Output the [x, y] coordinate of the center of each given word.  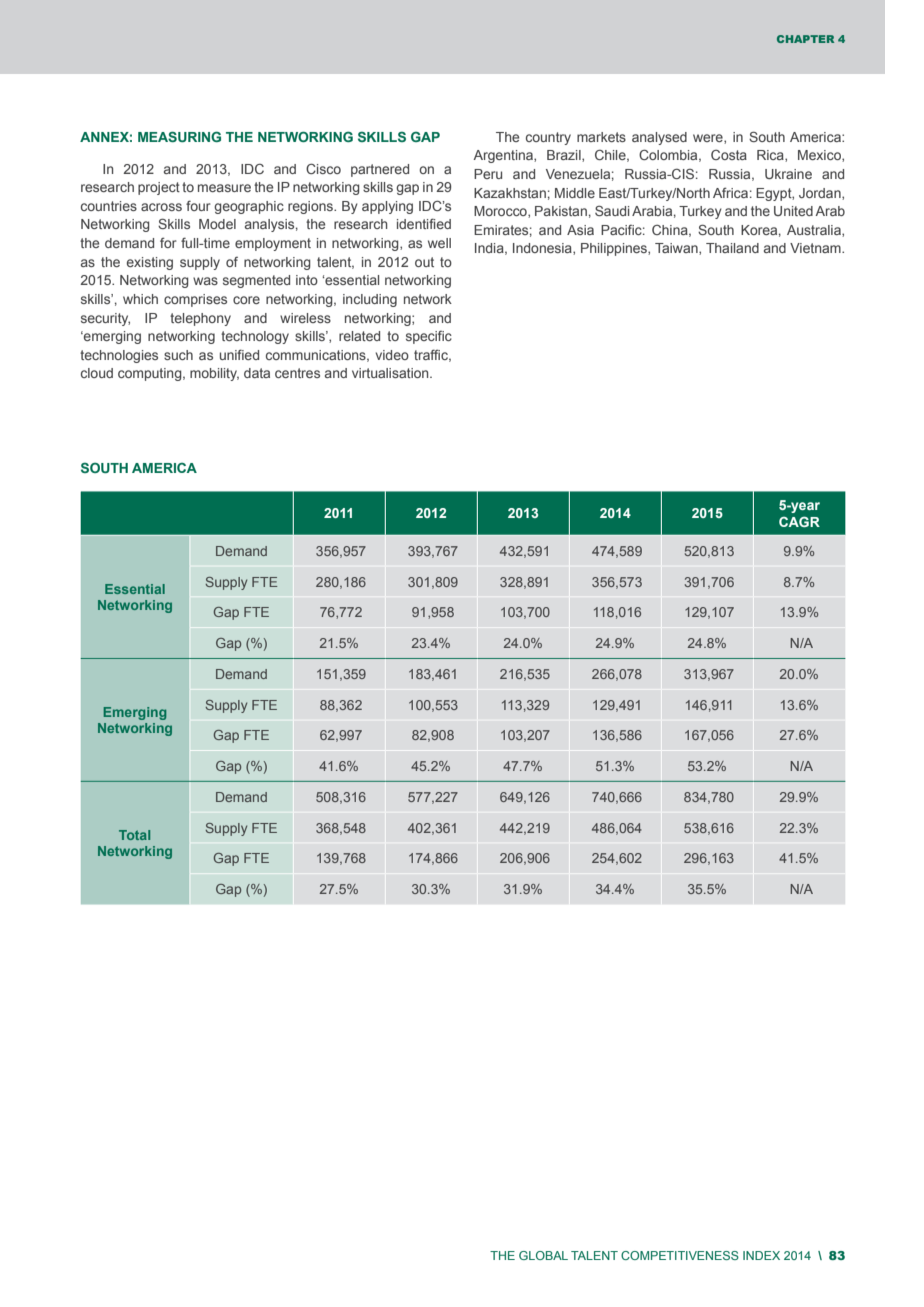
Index [761, 1255]
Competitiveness [680, 1255]
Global [543, 1255]
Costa [729, 155]
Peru [488, 174]
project [159, 188]
